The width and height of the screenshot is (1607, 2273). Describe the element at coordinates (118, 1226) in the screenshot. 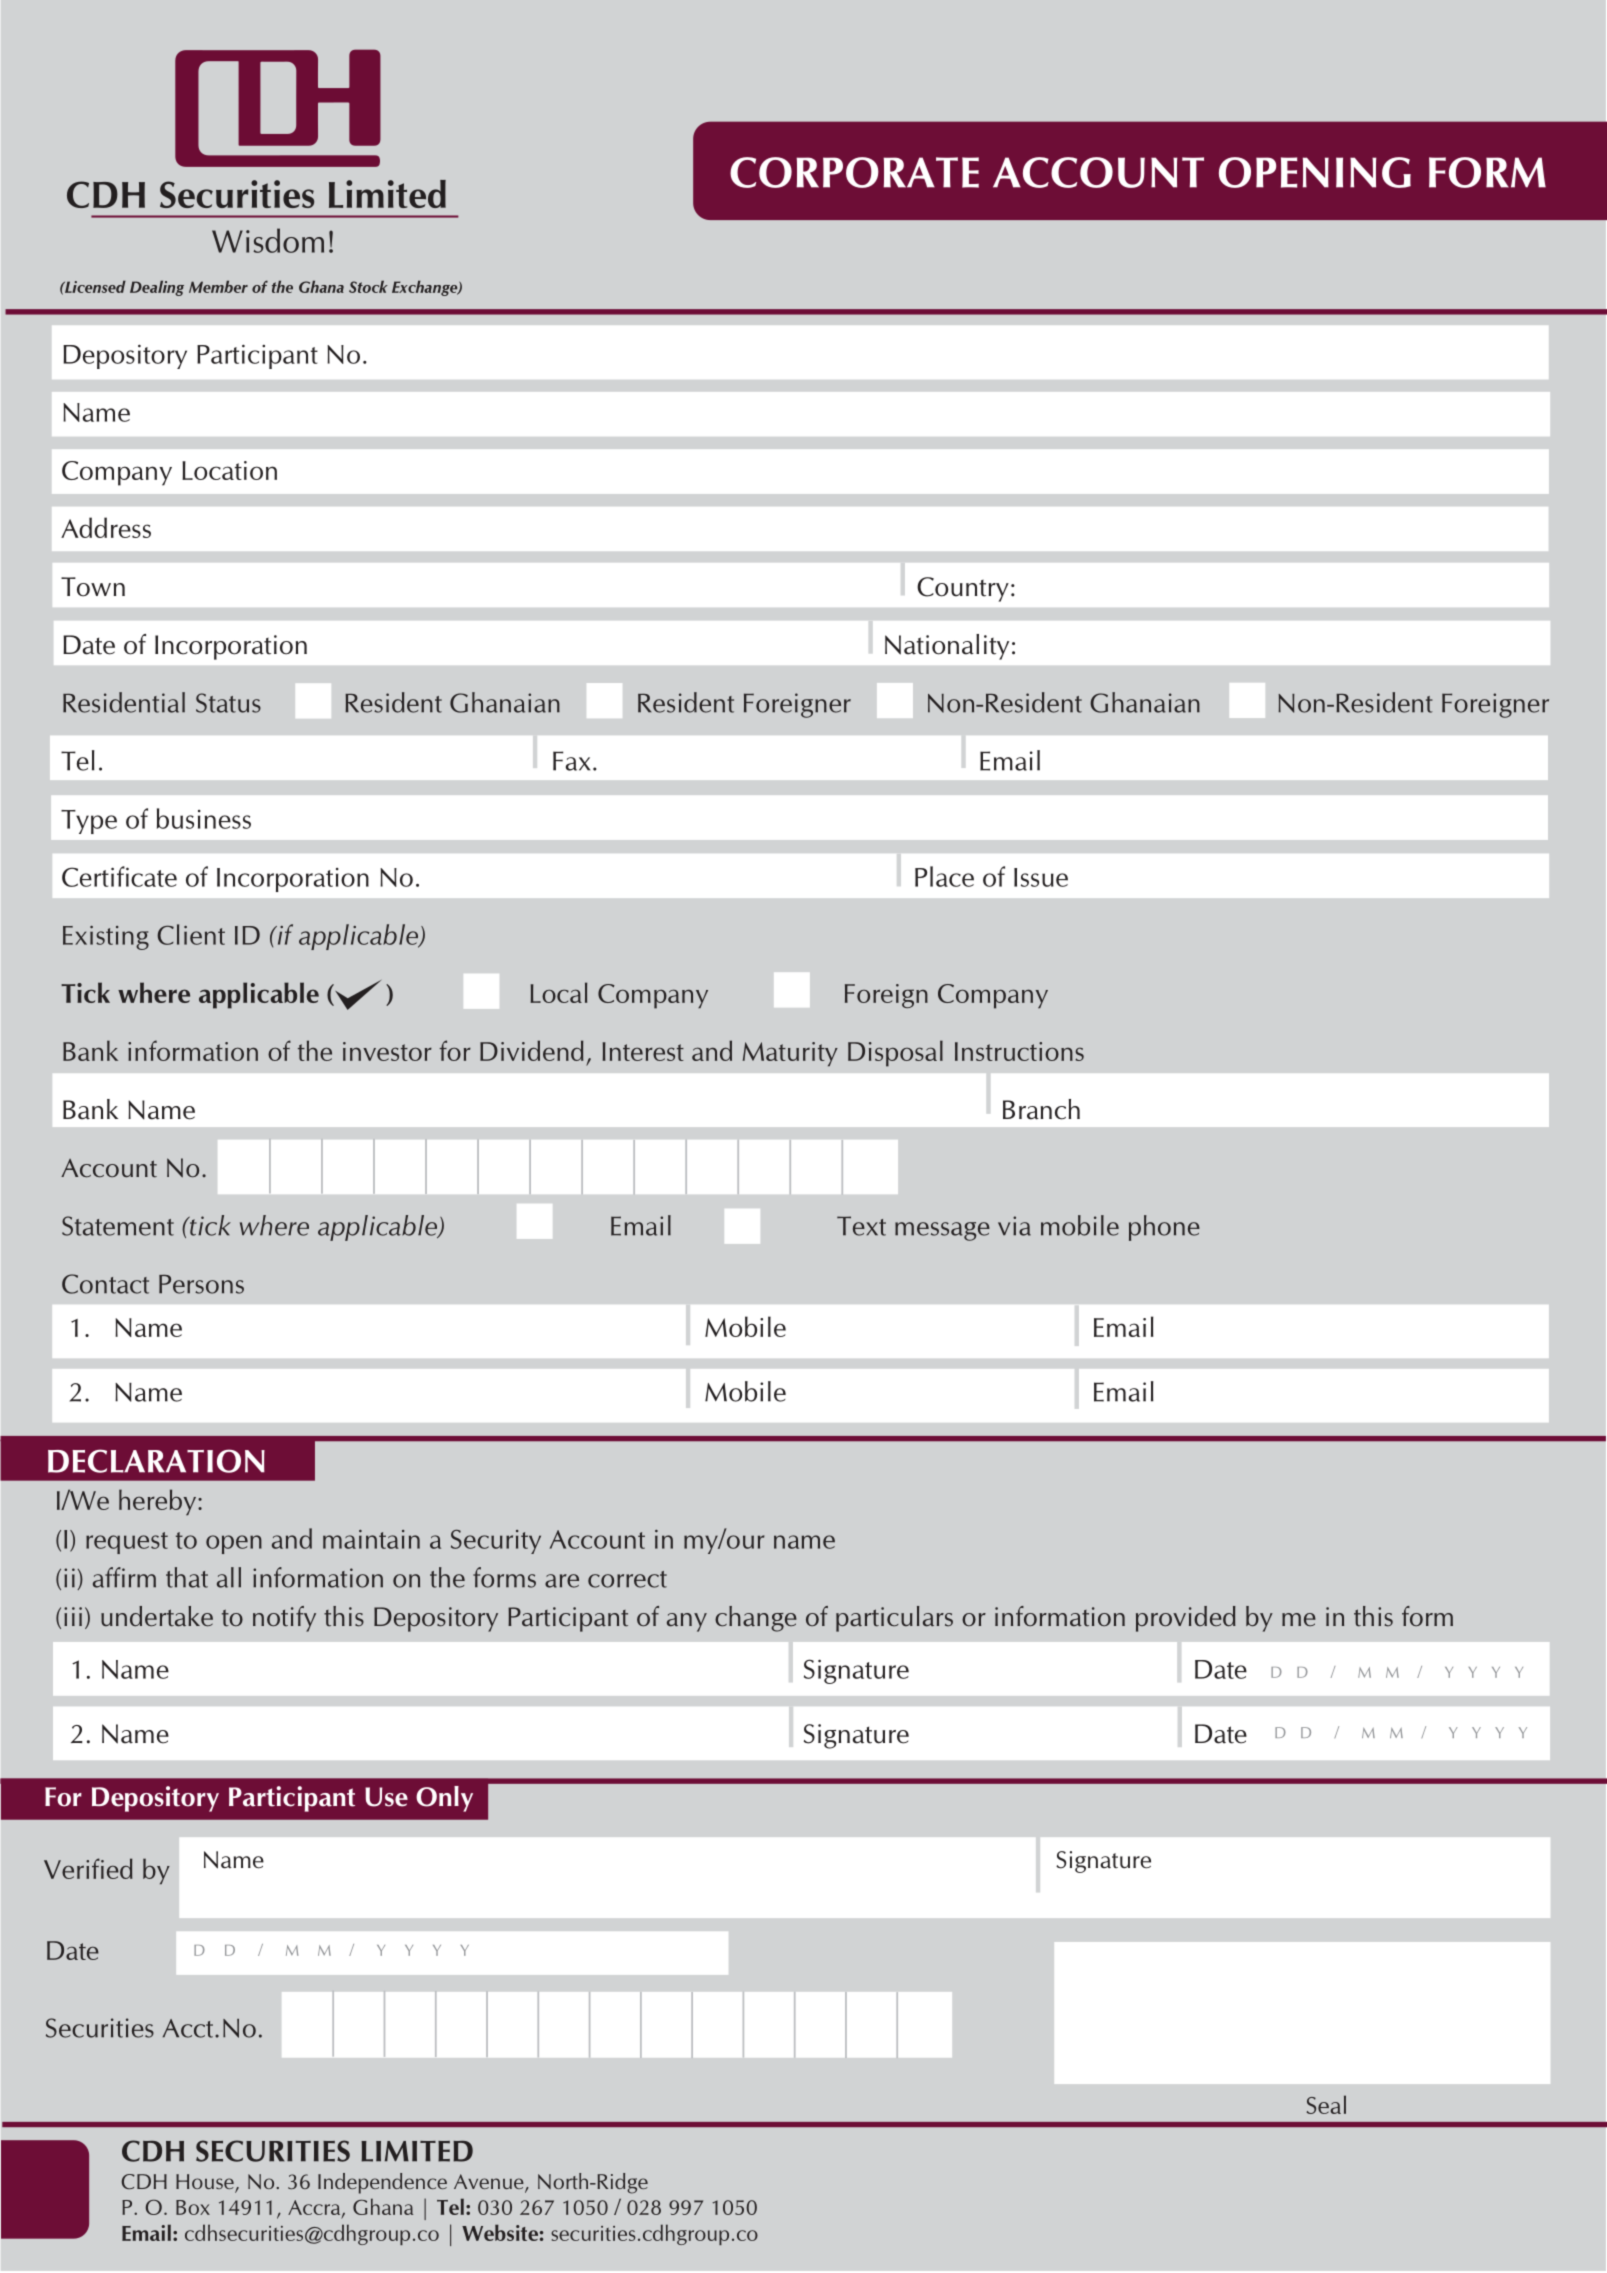

I see `Statement` at that location.
